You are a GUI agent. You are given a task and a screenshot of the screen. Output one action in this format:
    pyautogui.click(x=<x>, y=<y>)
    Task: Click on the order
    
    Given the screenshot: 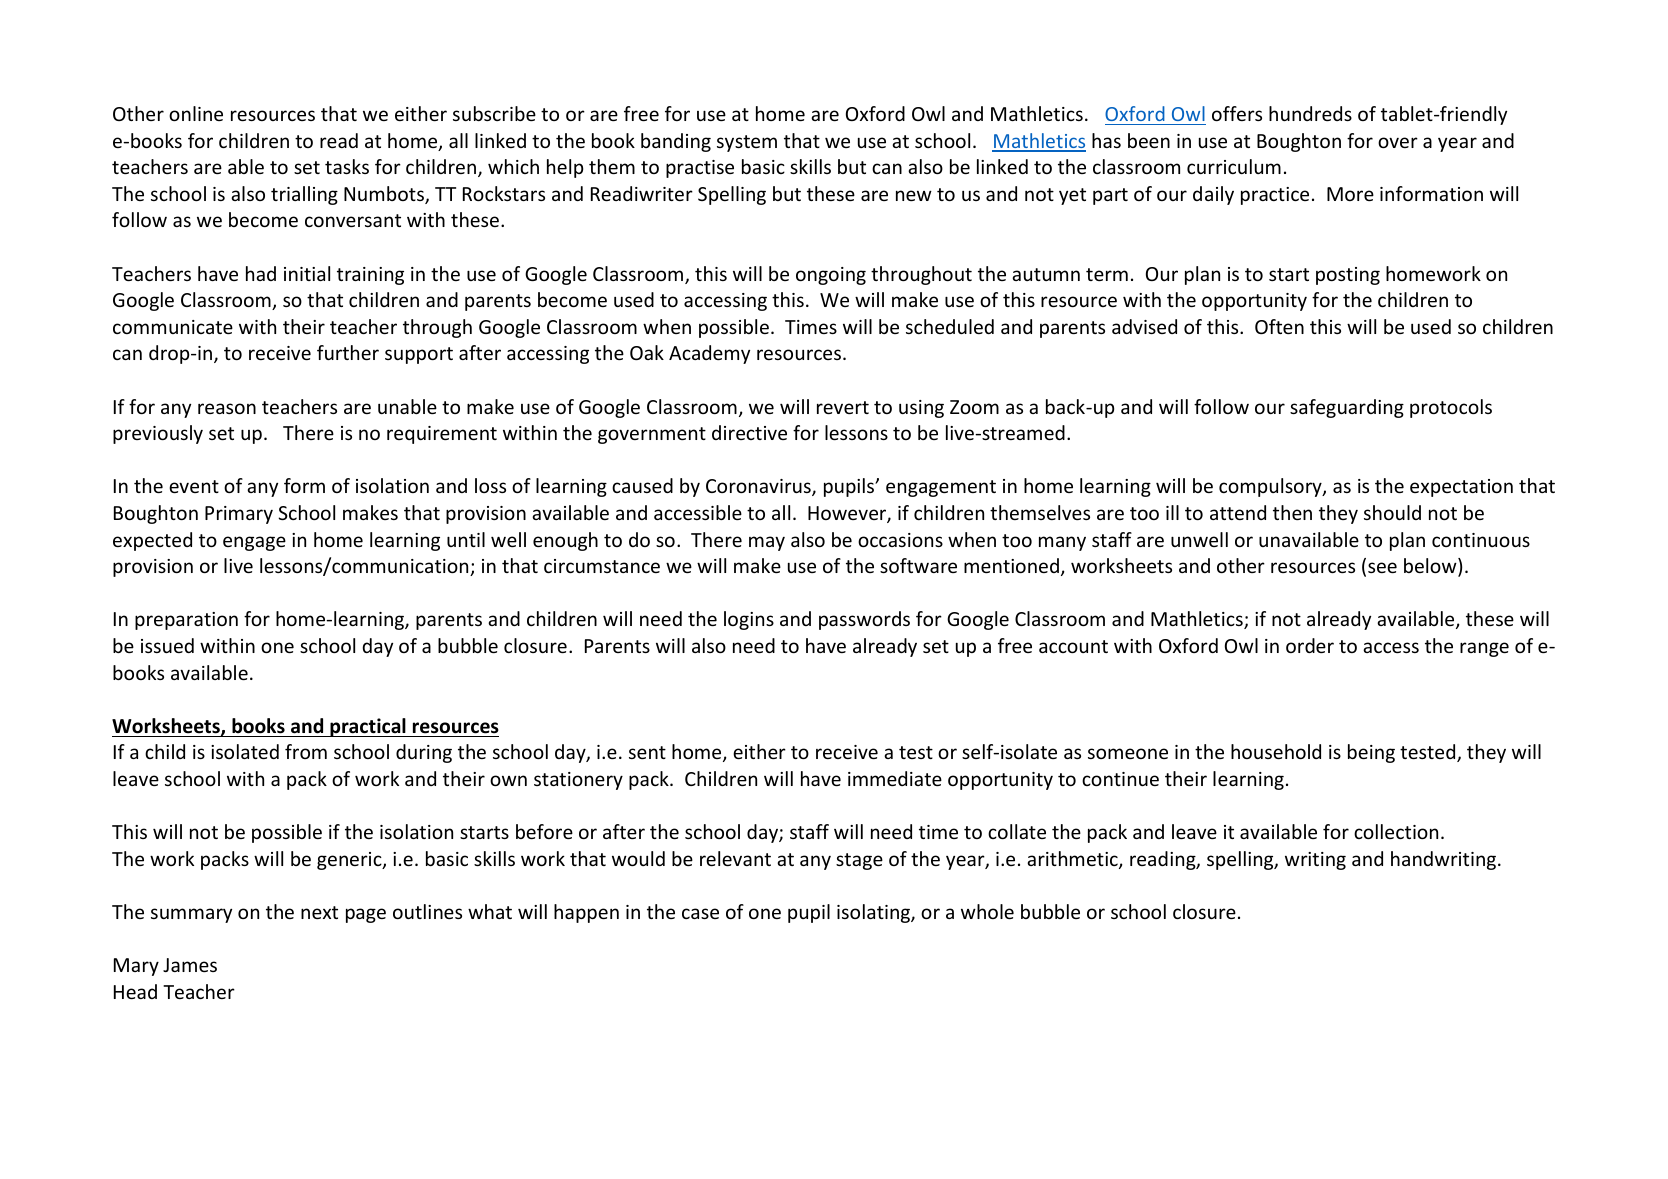 What is the action you would take?
    pyautogui.click(x=1310, y=645)
